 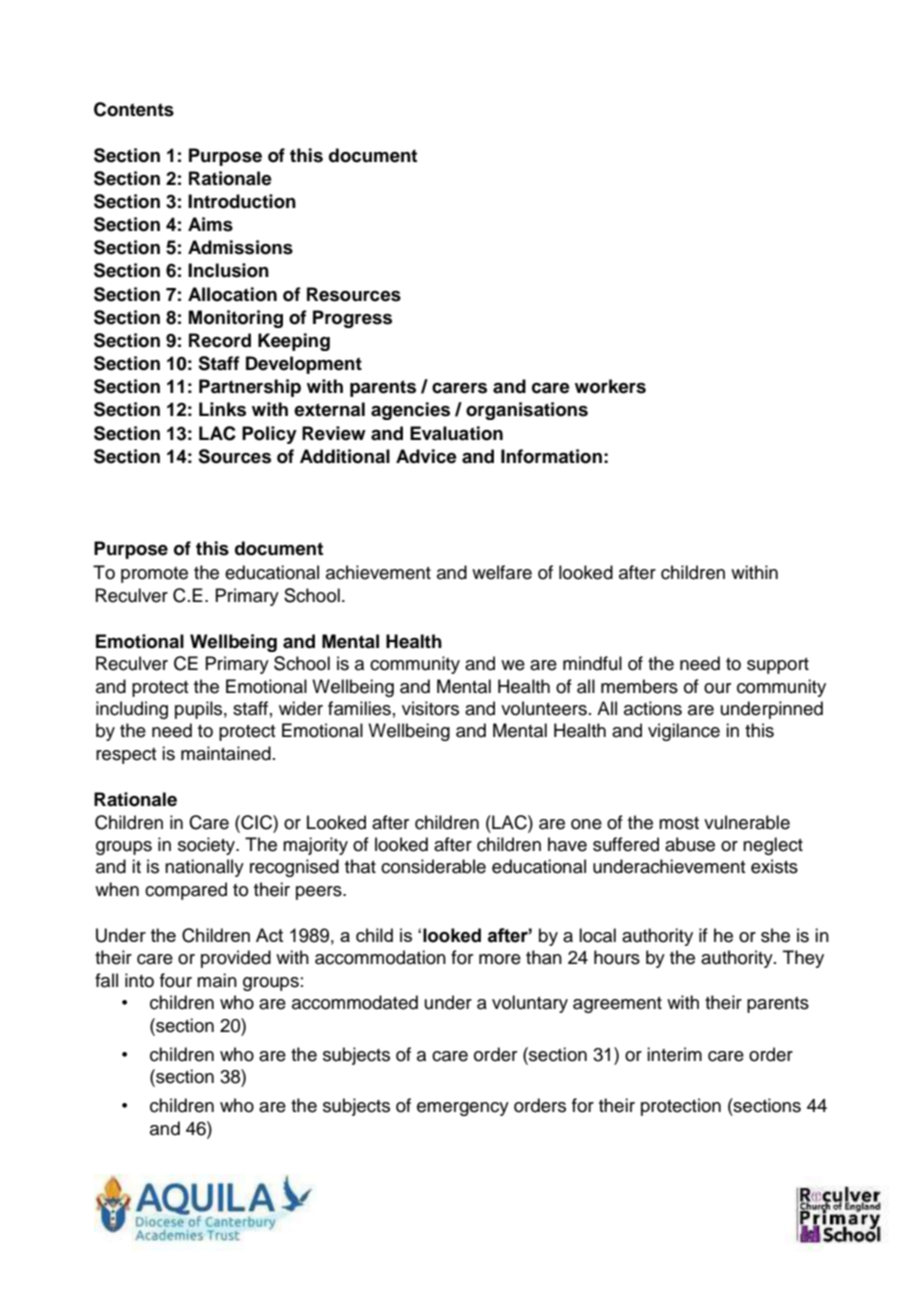 What do you see at coordinates (463, 1109) in the screenshot?
I see `emergency` at bounding box center [463, 1109].
